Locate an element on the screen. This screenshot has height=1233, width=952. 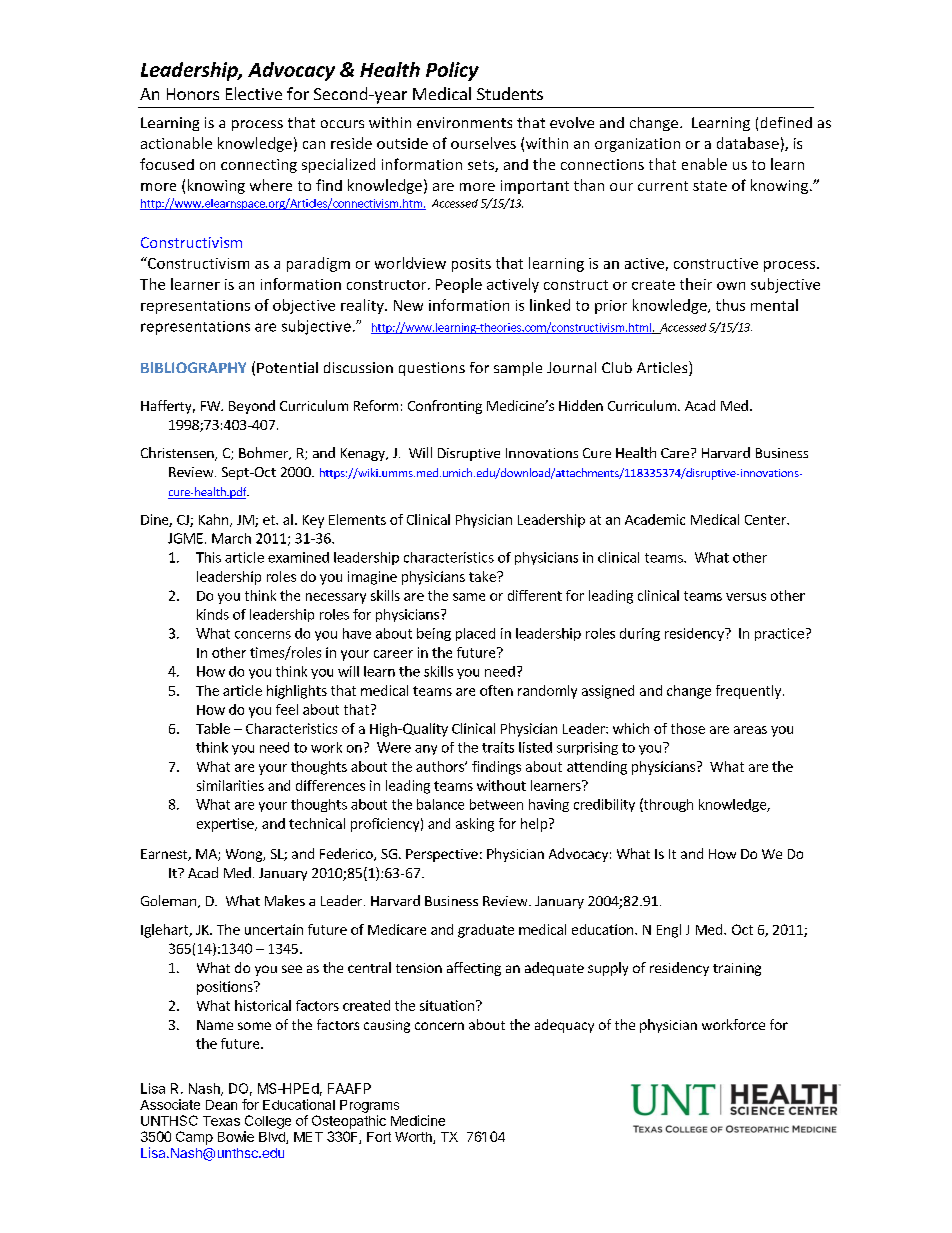
same is located at coordinates (469, 597).
